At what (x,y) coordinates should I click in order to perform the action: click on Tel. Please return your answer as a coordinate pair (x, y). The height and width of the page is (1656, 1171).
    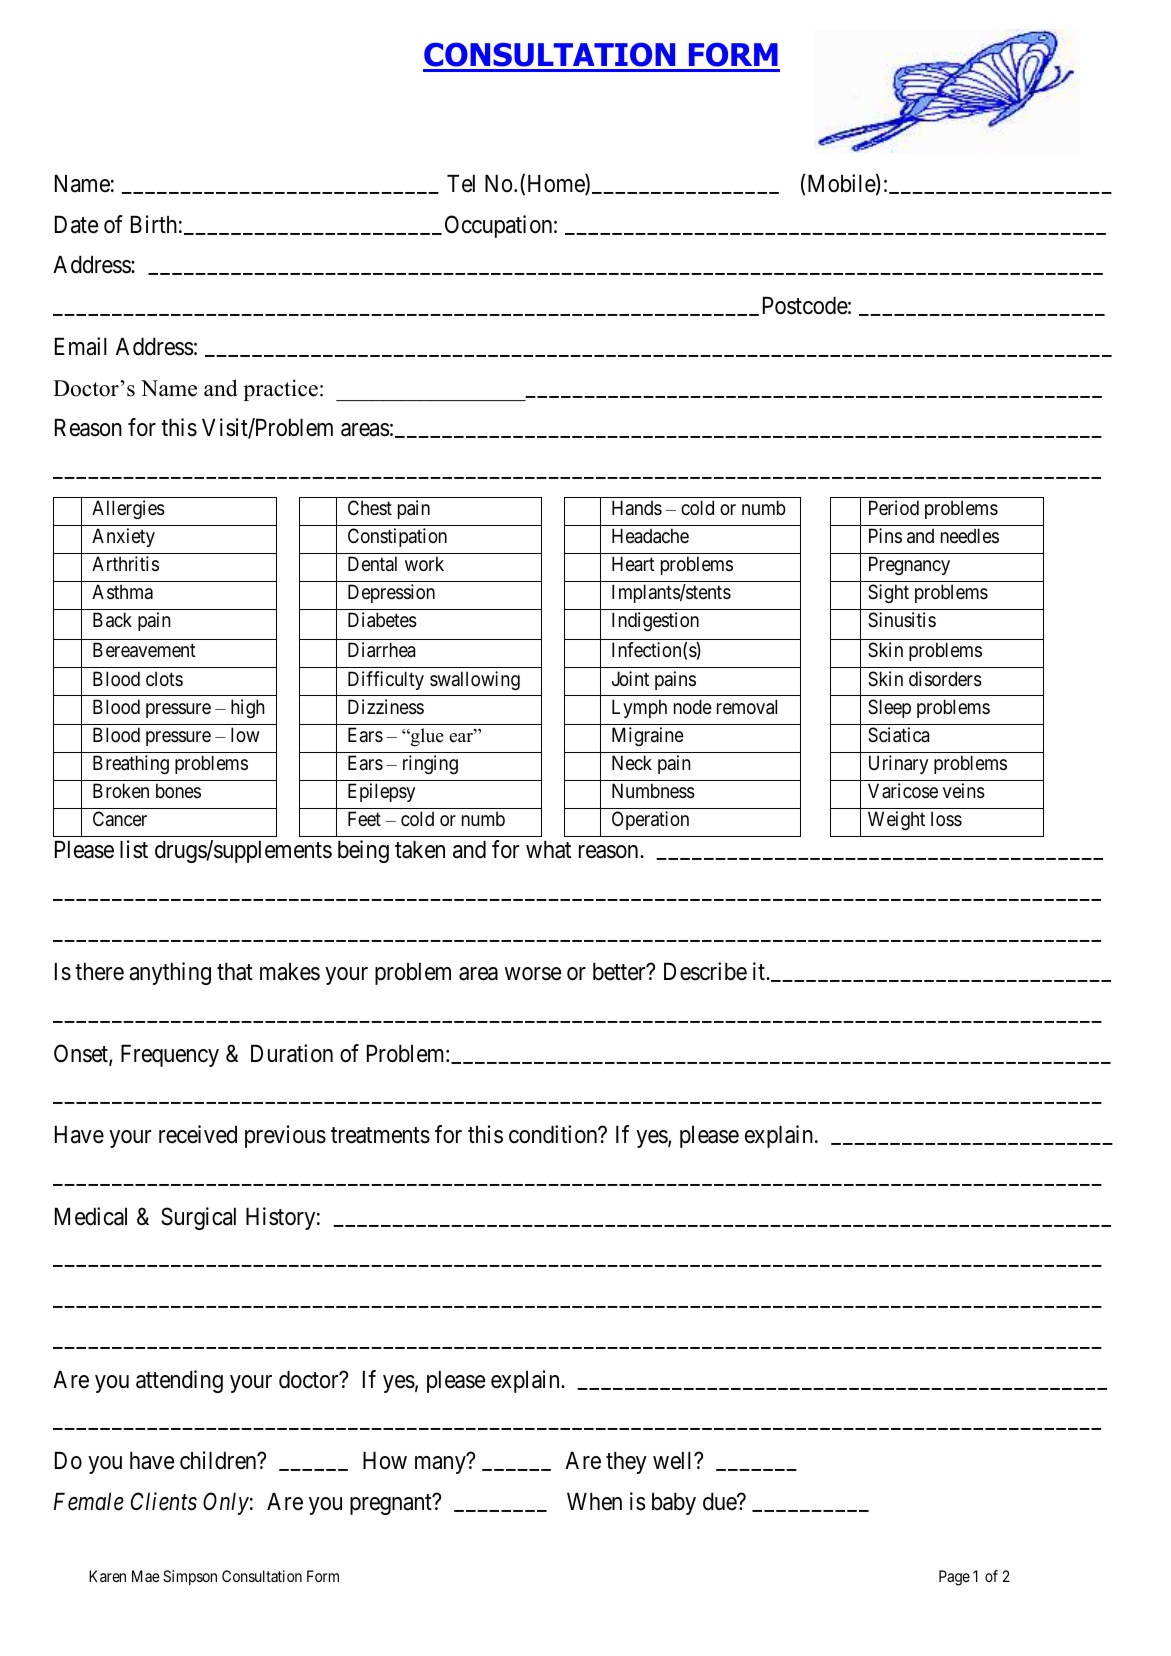
    Looking at the image, I should click on (461, 184).
